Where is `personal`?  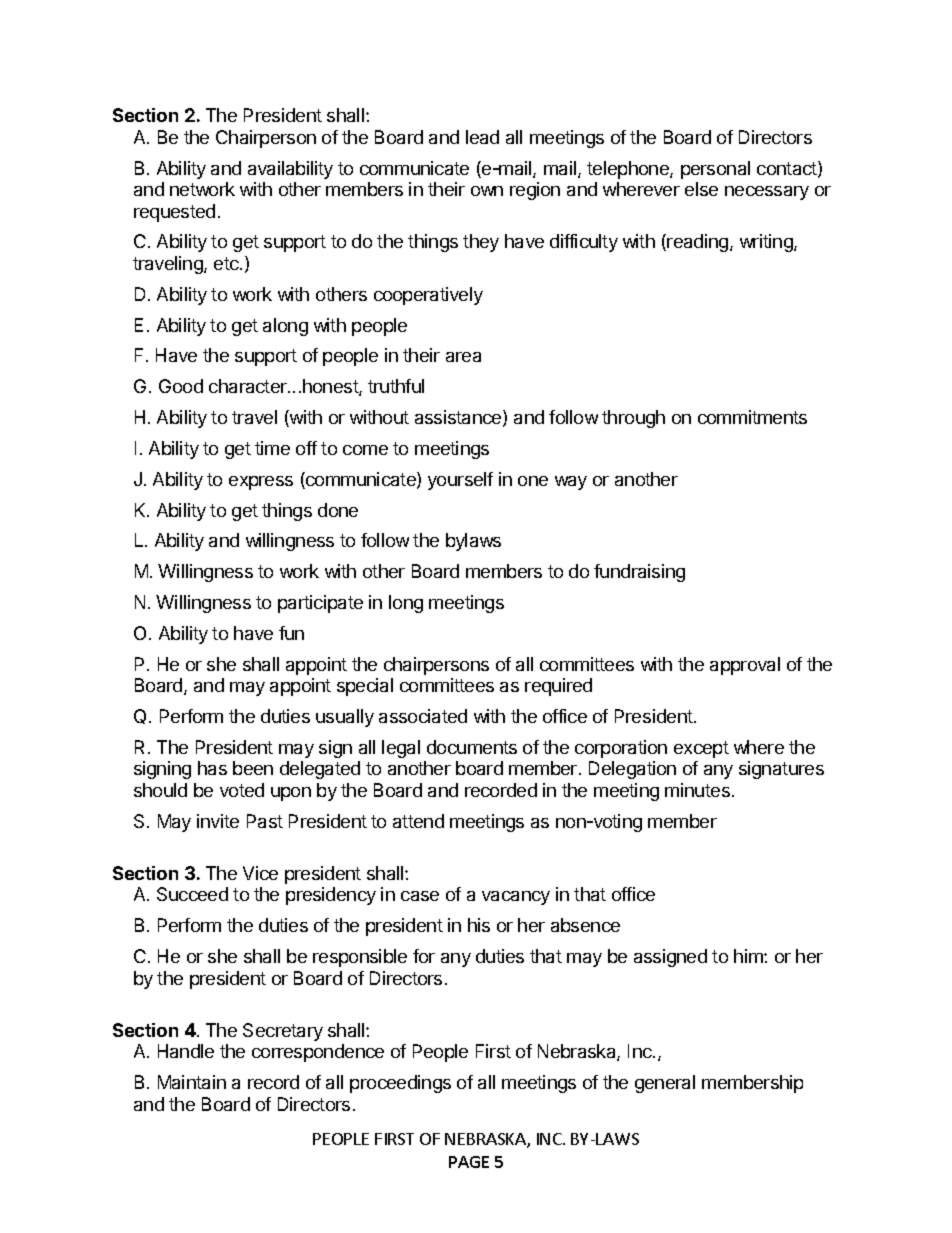
personal is located at coordinates (715, 170).
